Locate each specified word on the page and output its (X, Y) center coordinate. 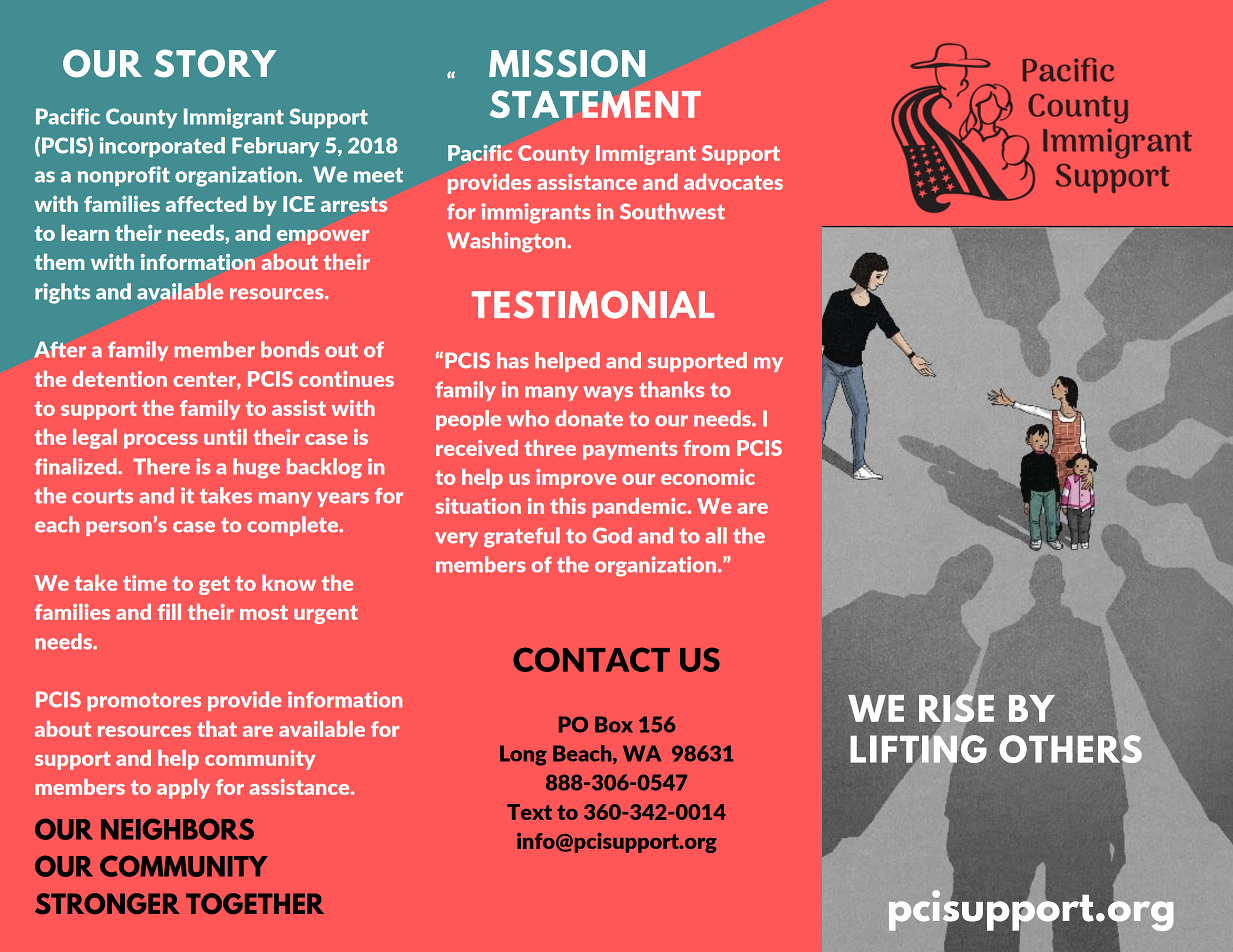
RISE (956, 707)
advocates (733, 182)
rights (62, 293)
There (161, 466)
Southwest (672, 211)
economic (708, 477)
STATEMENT (595, 104)
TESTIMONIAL (593, 305)
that (217, 729)
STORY (215, 63)
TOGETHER (255, 904)
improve (576, 479)
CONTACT (591, 659)
